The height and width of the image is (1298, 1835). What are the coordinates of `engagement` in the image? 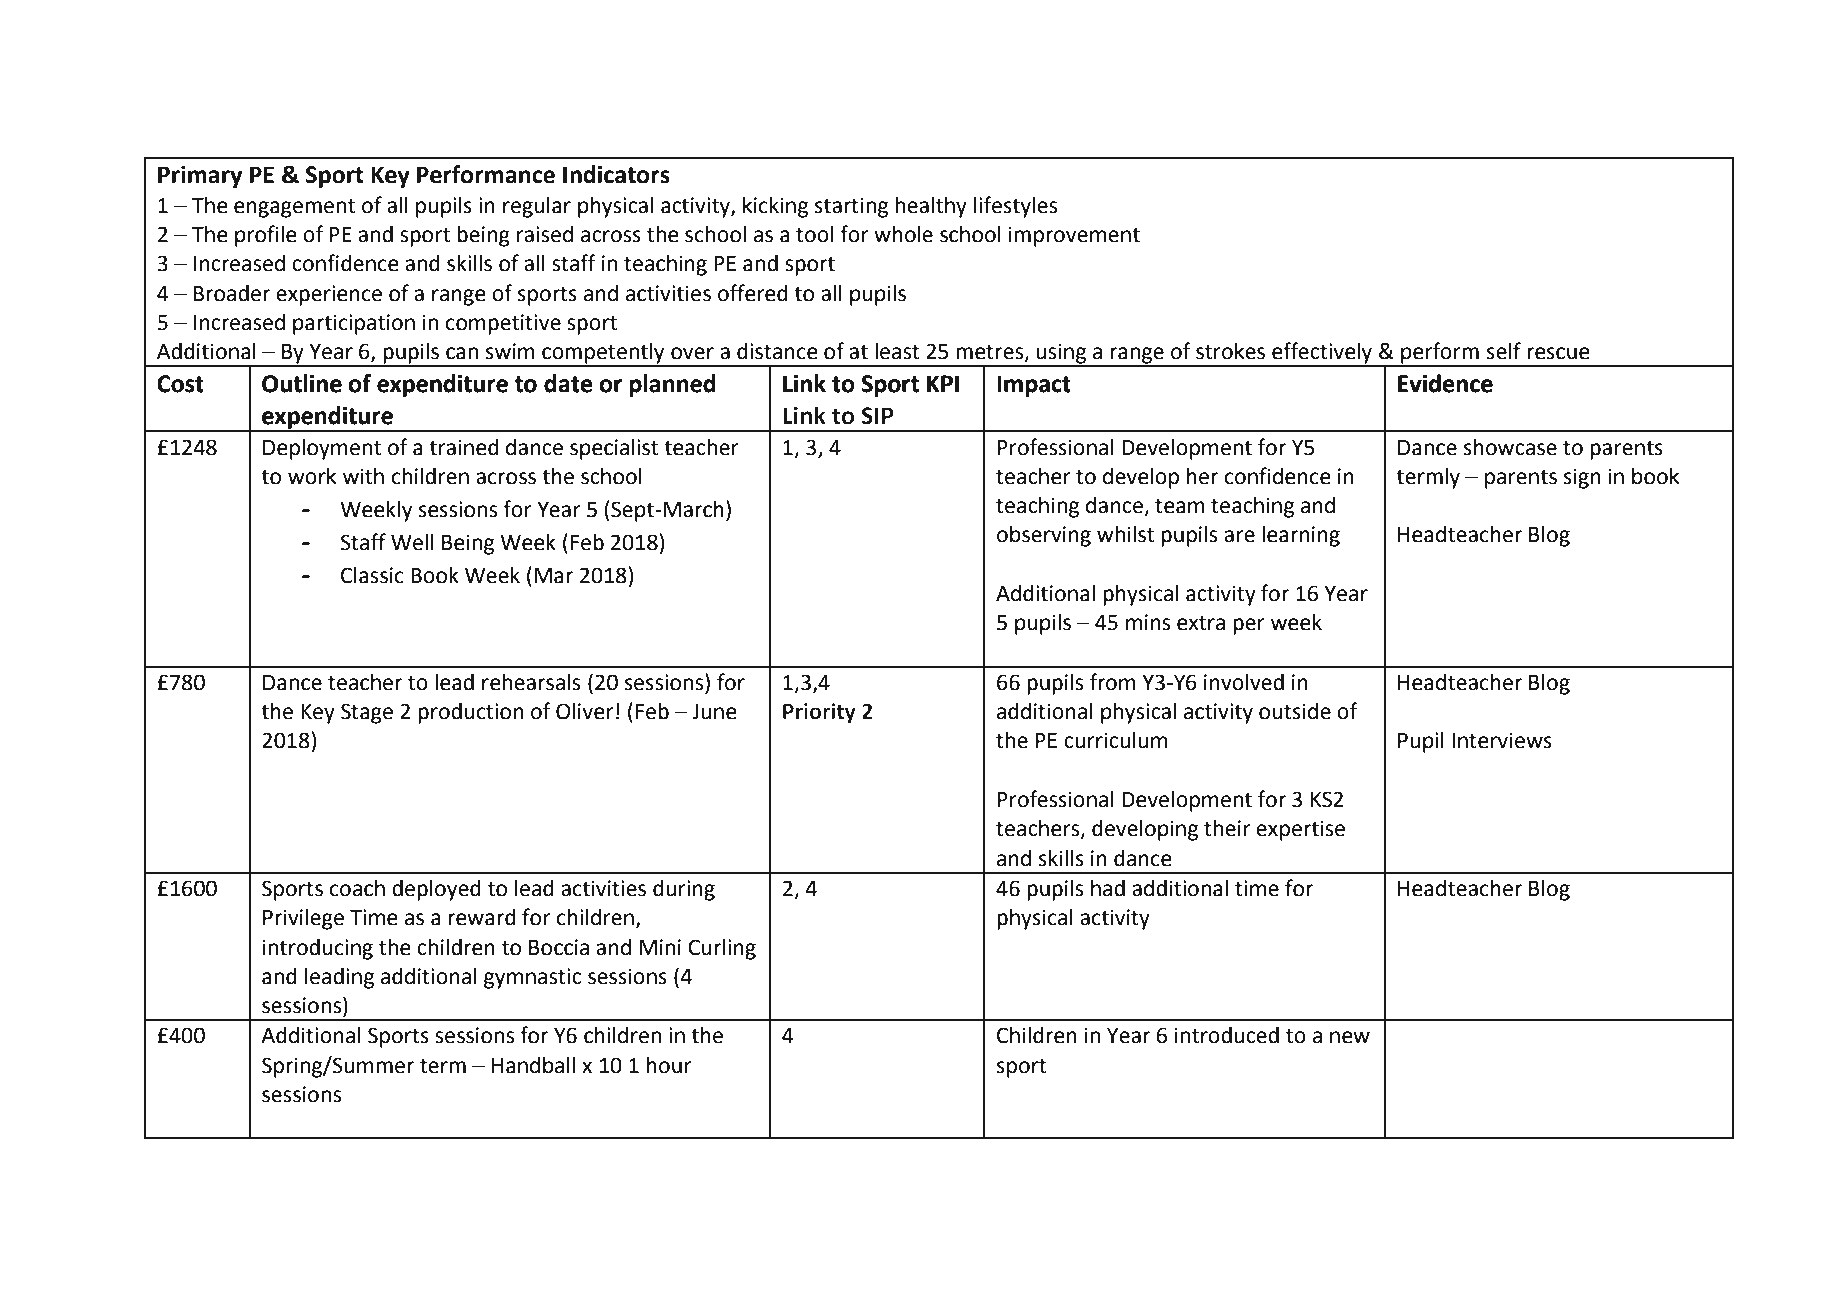 It's located at (294, 208).
